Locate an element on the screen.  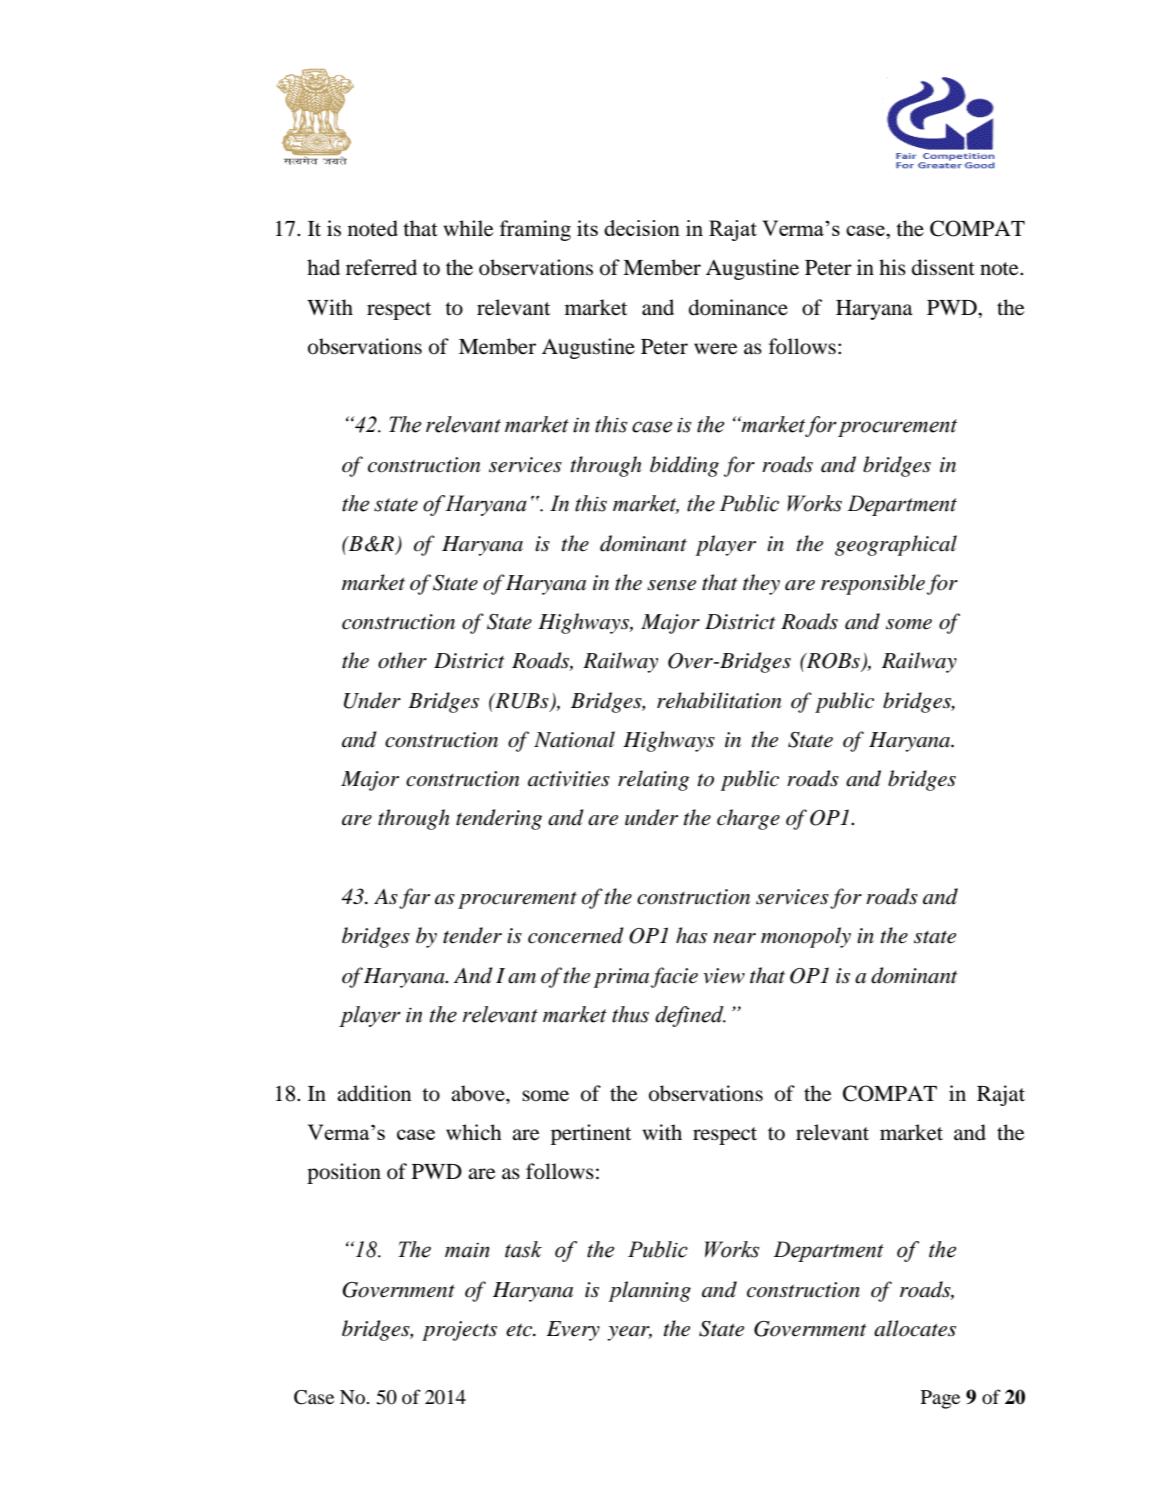
far is located at coordinates (414, 898).
